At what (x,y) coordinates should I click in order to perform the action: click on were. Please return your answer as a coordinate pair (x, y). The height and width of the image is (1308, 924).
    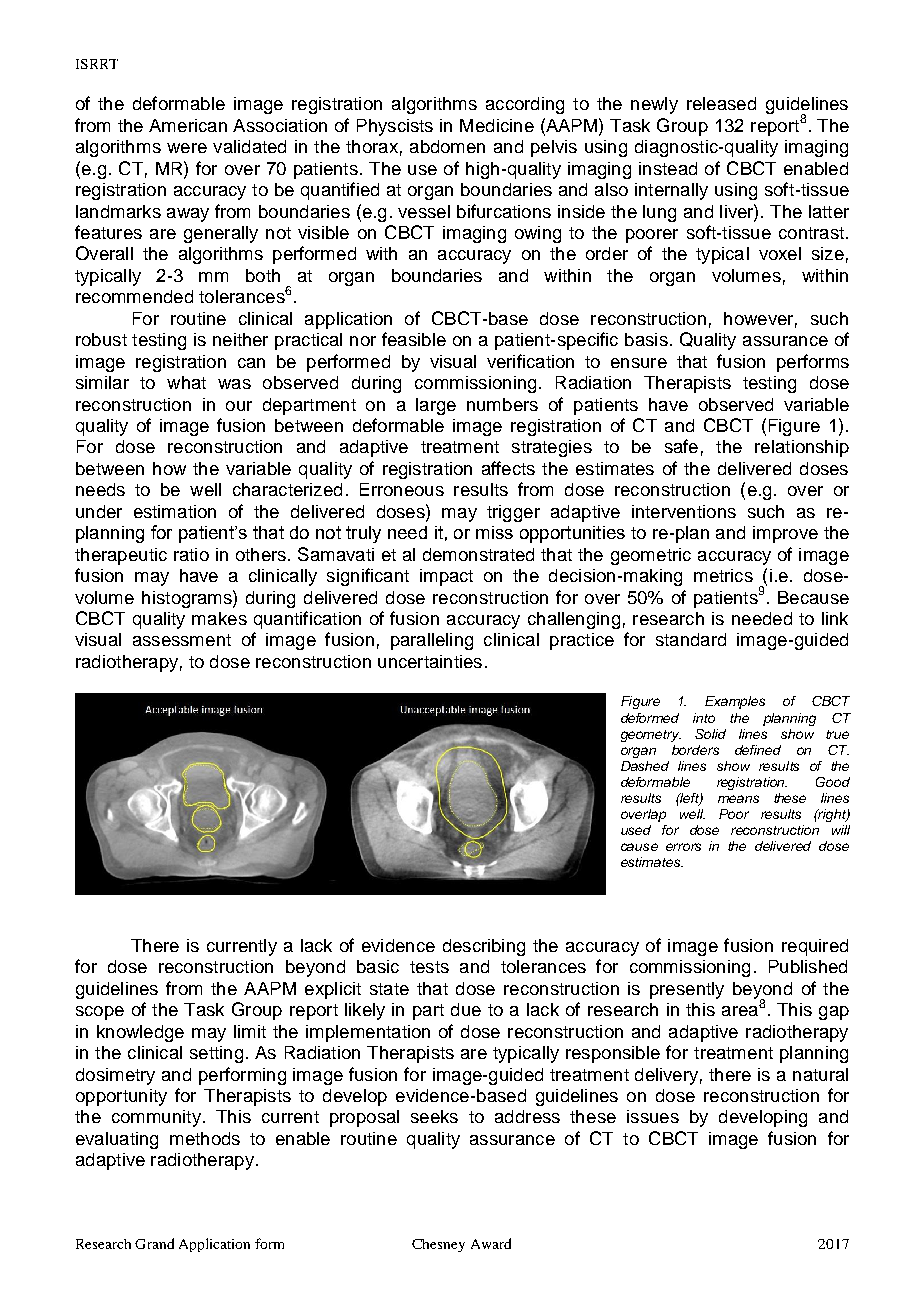
    Looking at the image, I should click on (187, 148).
